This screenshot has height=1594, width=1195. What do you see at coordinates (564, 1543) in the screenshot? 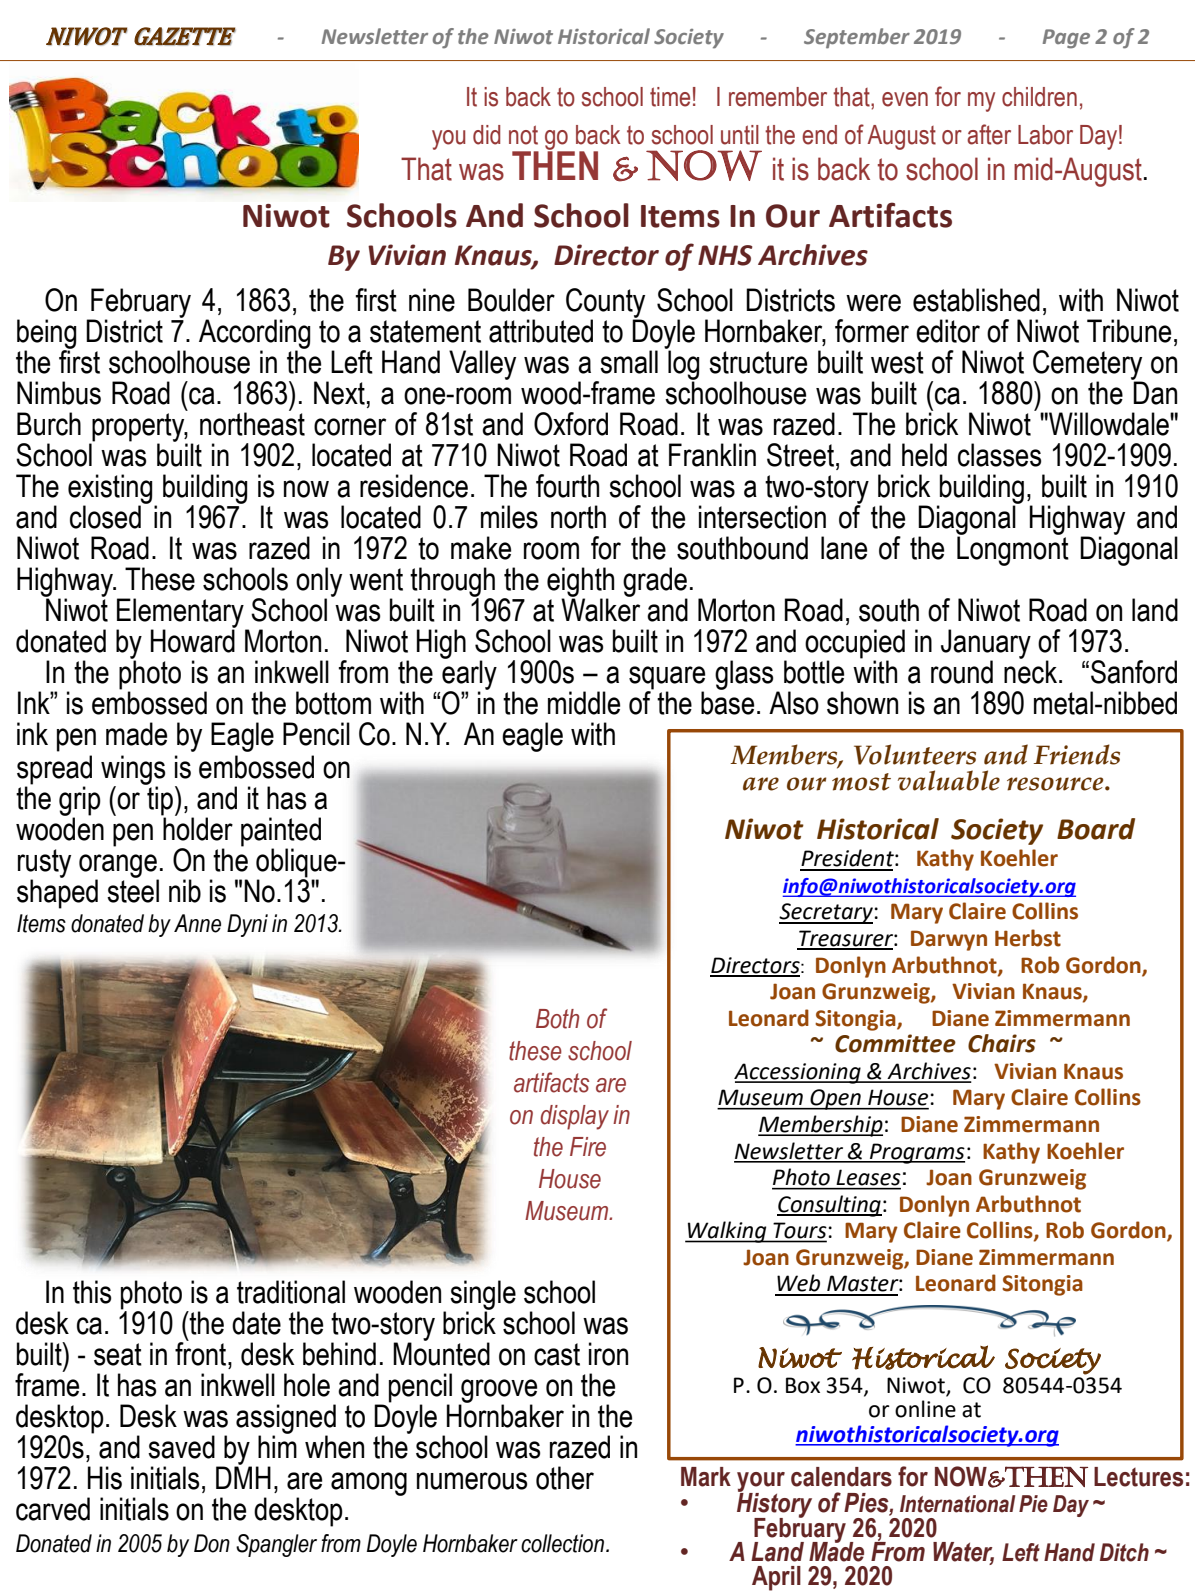
I see `collection` at bounding box center [564, 1543].
